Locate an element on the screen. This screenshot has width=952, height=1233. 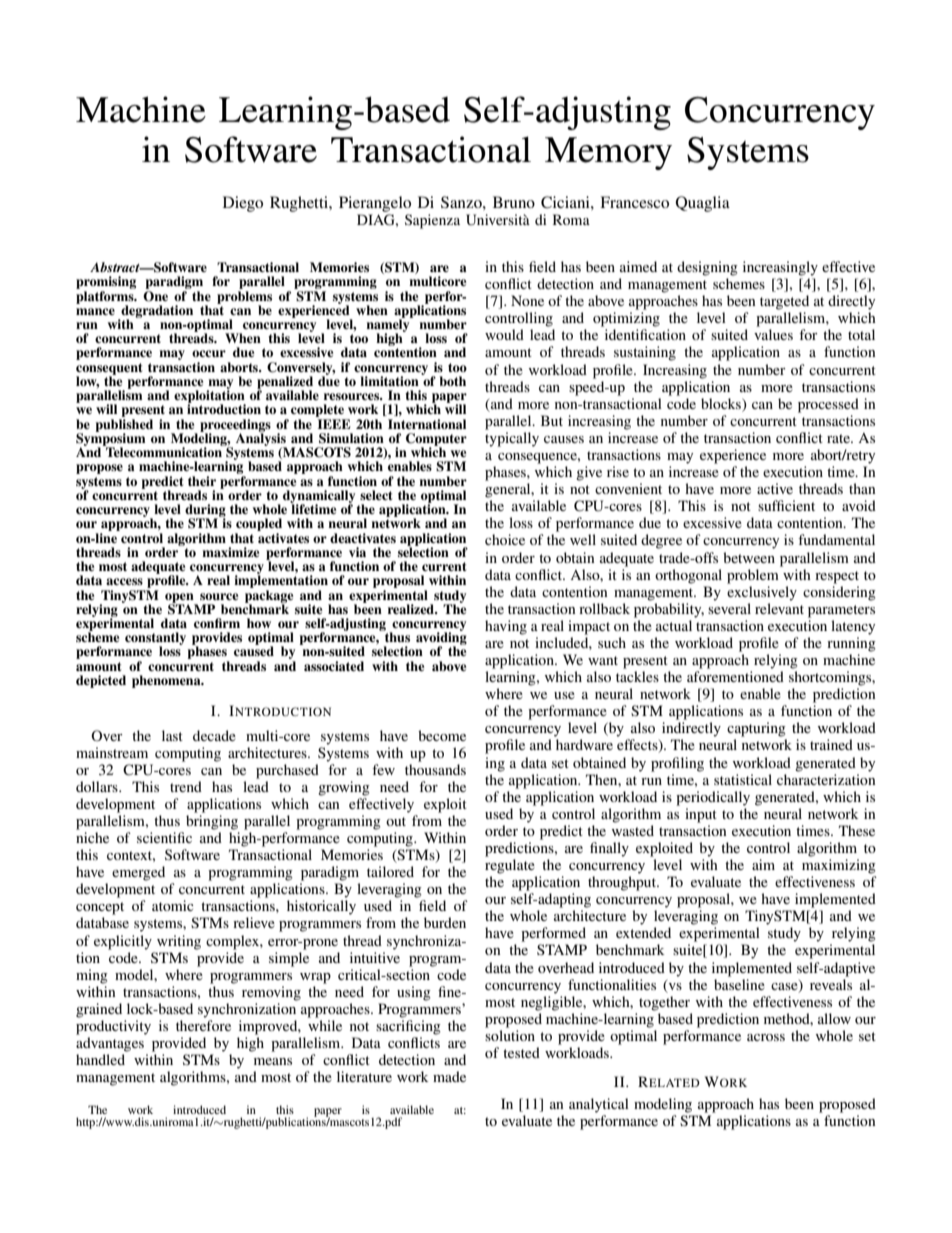
therefore is located at coordinates (203, 1025).
